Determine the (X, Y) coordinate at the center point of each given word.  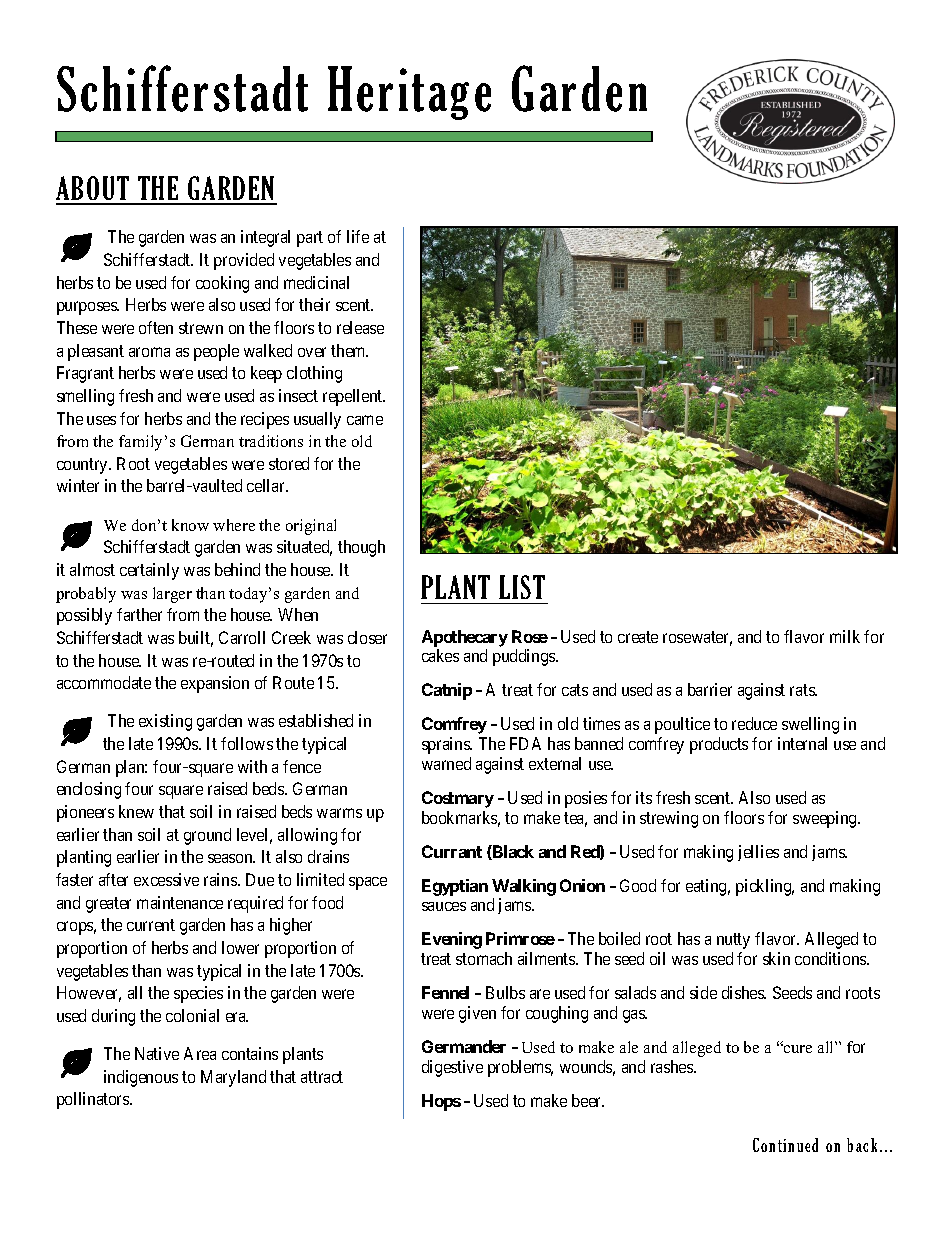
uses (101, 420)
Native (157, 1053)
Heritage (409, 93)
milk (845, 636)
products (719, 745)
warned (446, 763)
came (365, 420)
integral (265, 238)
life (358, 236)
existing (165, 722)
